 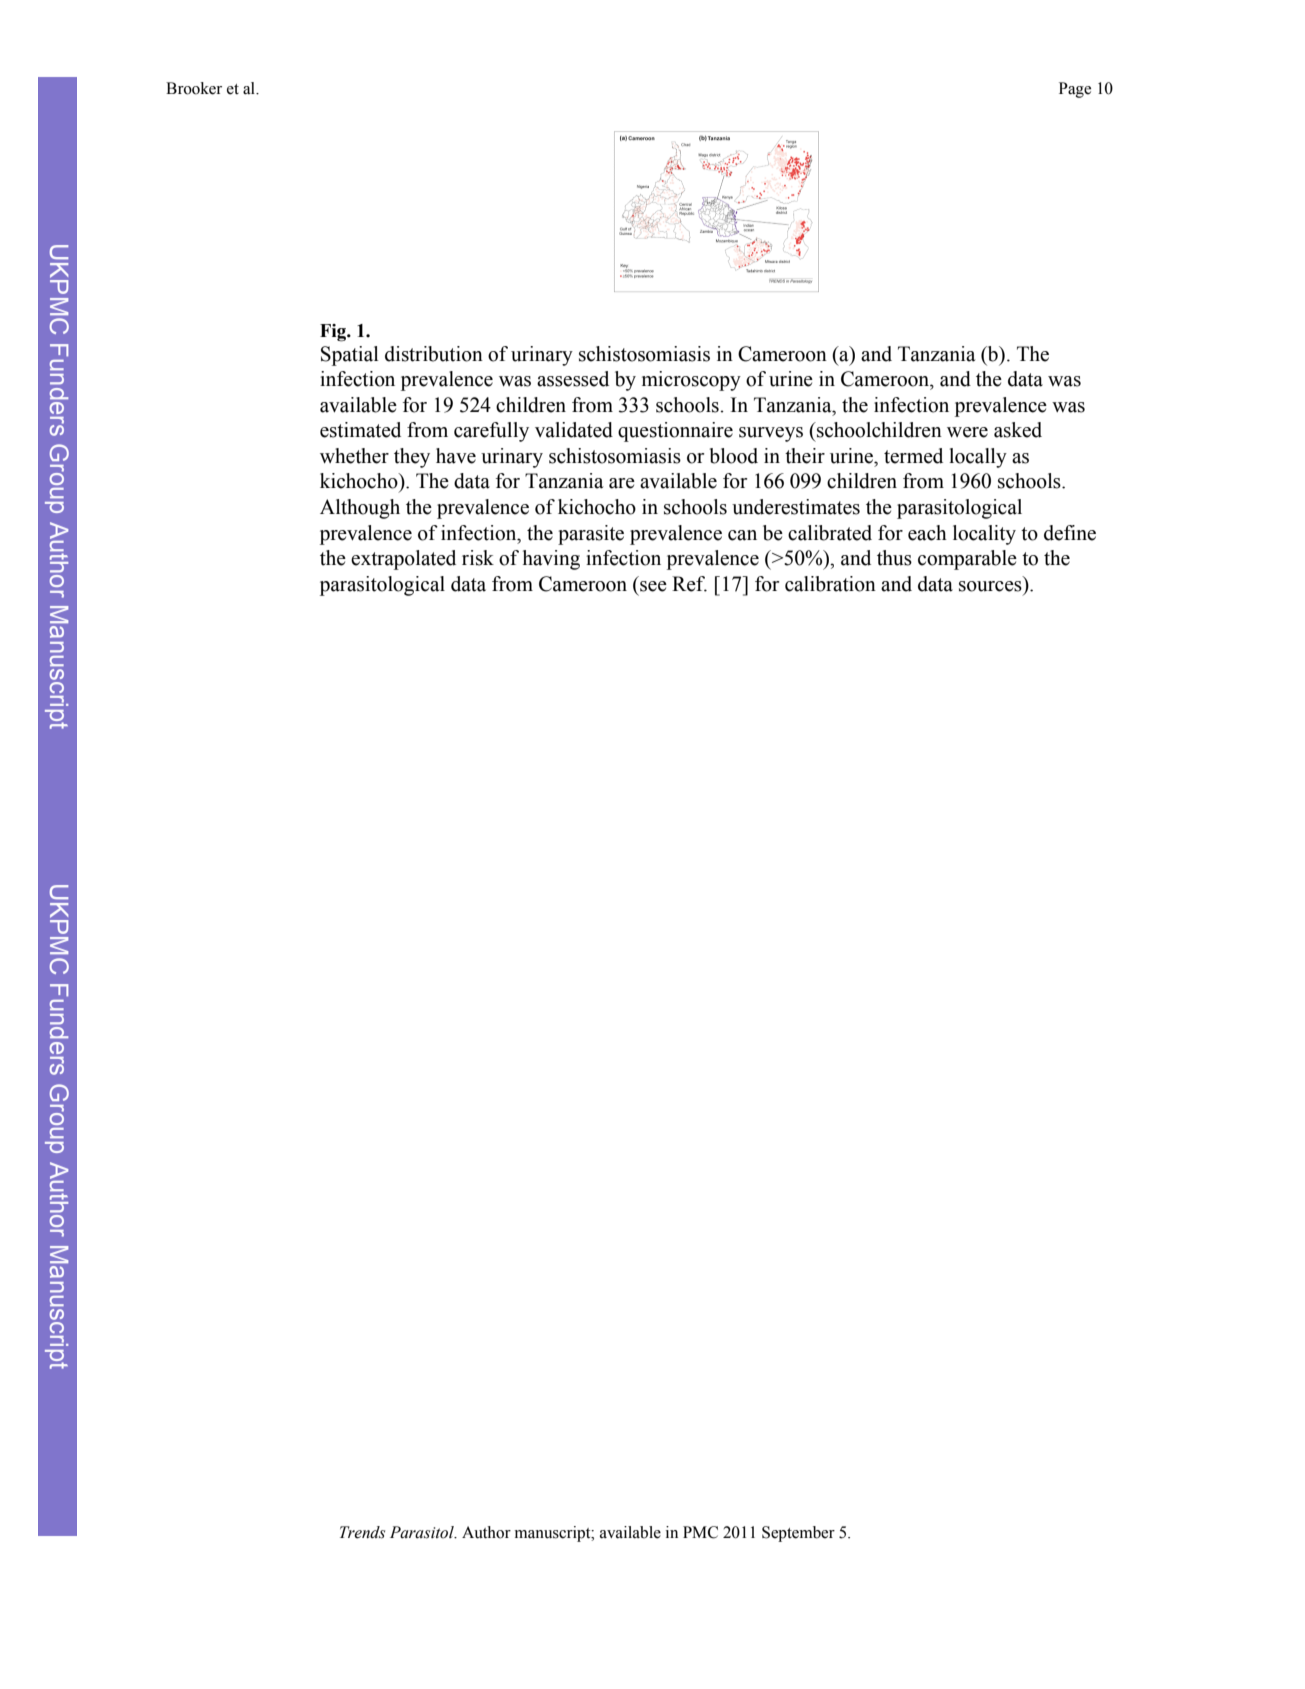 What do you see at coordinates (362, 1532) in the image?
I see `Trends` at bounding box center [362, 1532].
